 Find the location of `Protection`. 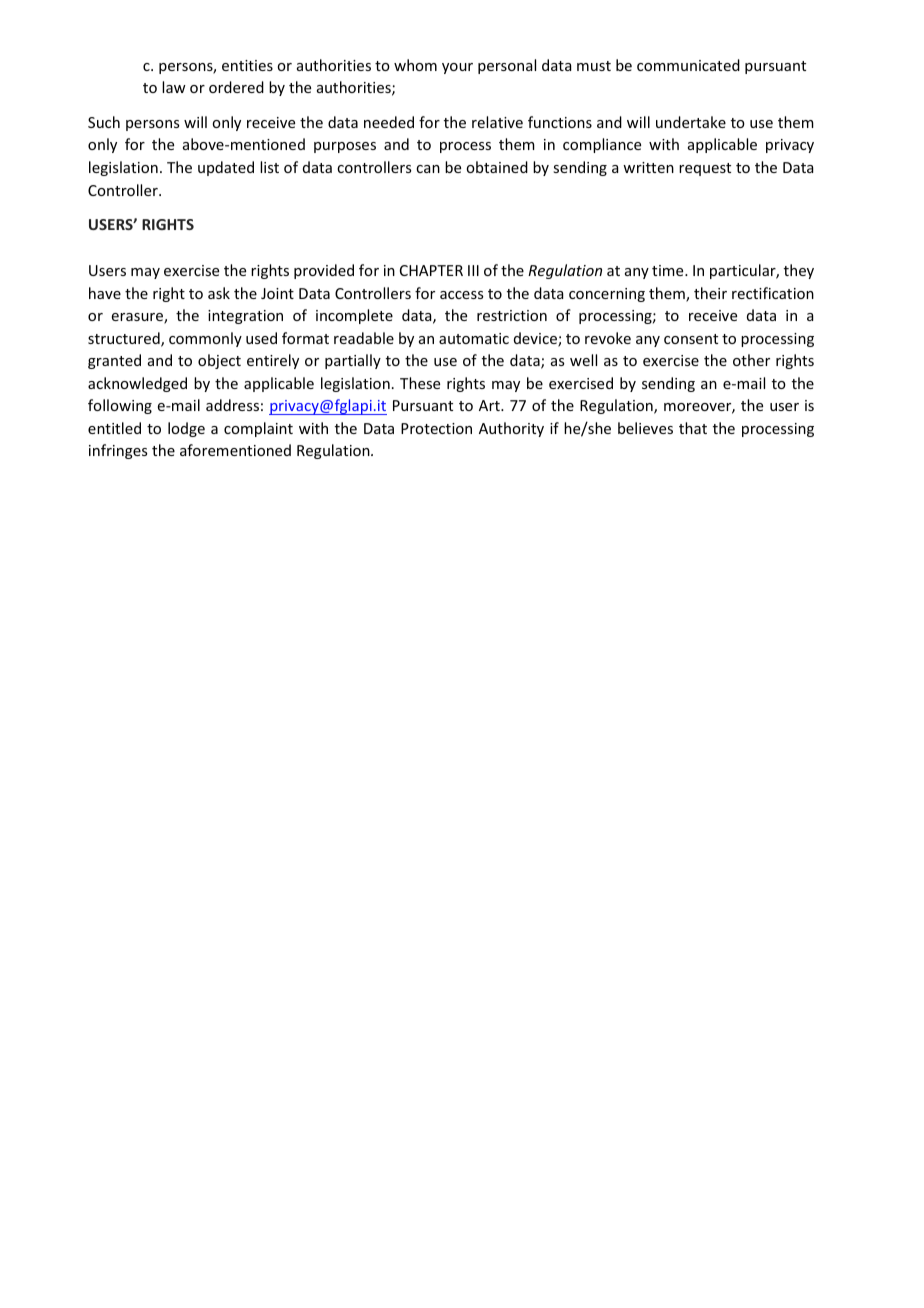

Protection is located at coordinates (436, 428).
